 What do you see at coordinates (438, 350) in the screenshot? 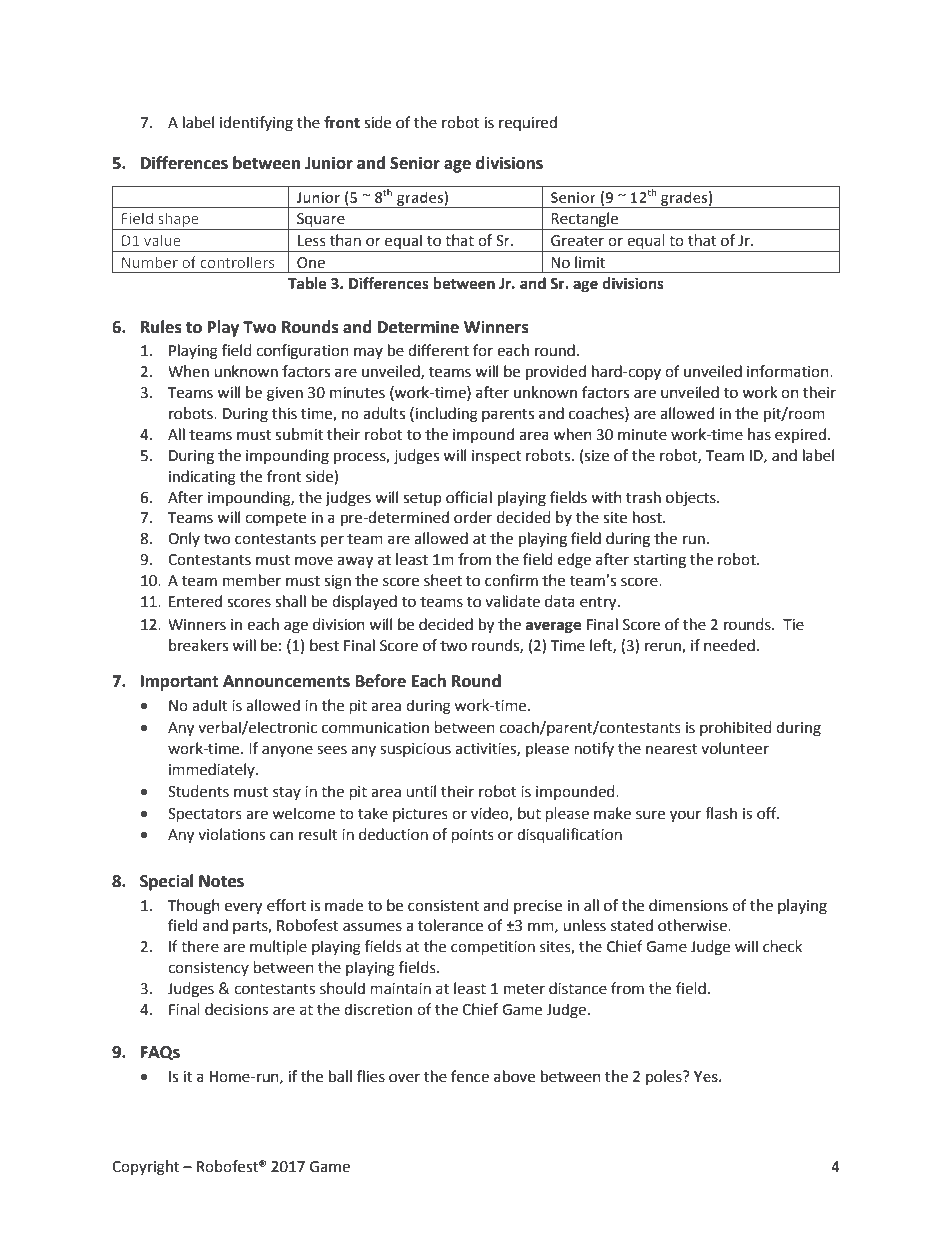
I see `different` at bounding box center [438, 350].
